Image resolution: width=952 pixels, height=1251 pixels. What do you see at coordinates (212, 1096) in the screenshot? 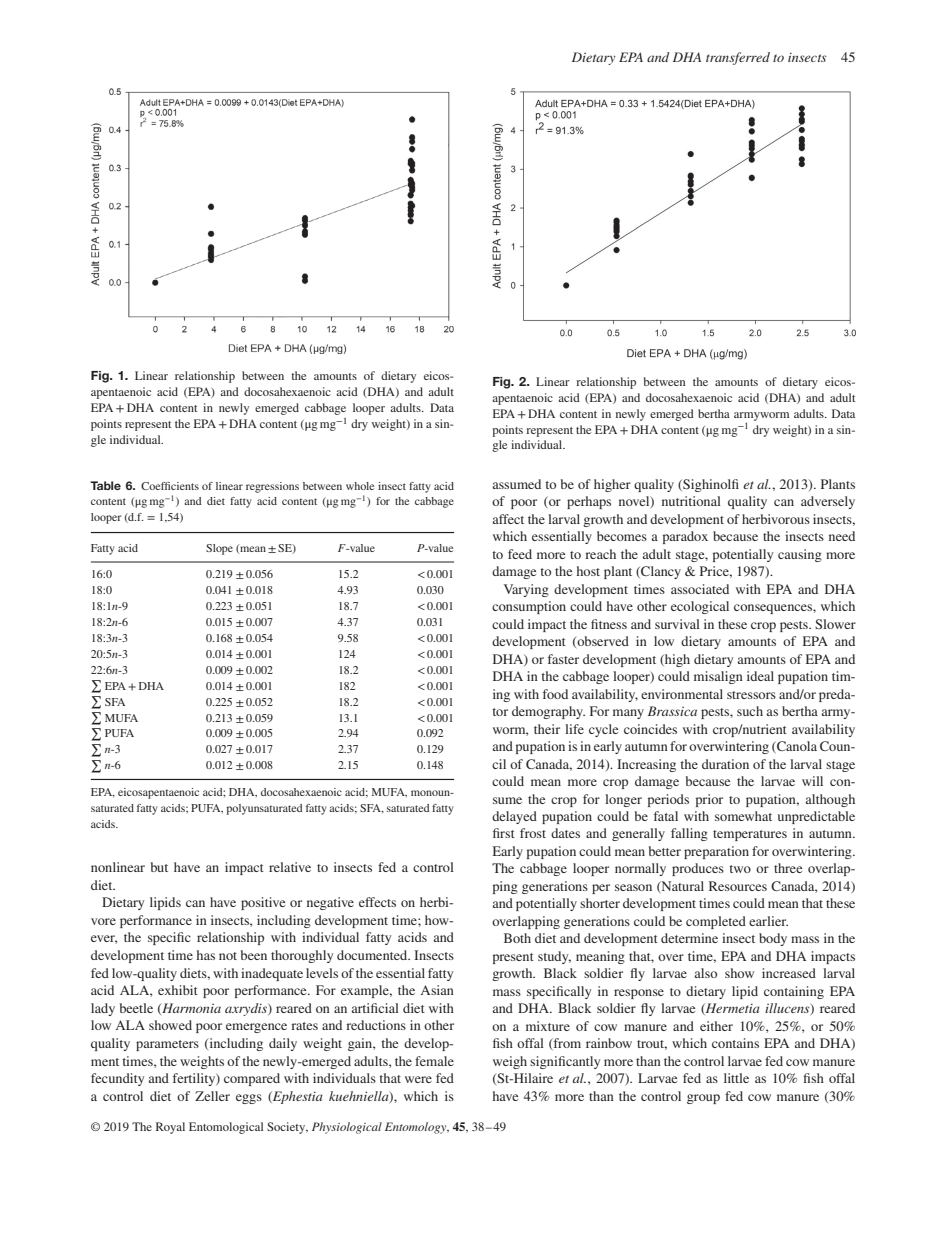
I see `Zeller` at bounding box center [212, 1096].
